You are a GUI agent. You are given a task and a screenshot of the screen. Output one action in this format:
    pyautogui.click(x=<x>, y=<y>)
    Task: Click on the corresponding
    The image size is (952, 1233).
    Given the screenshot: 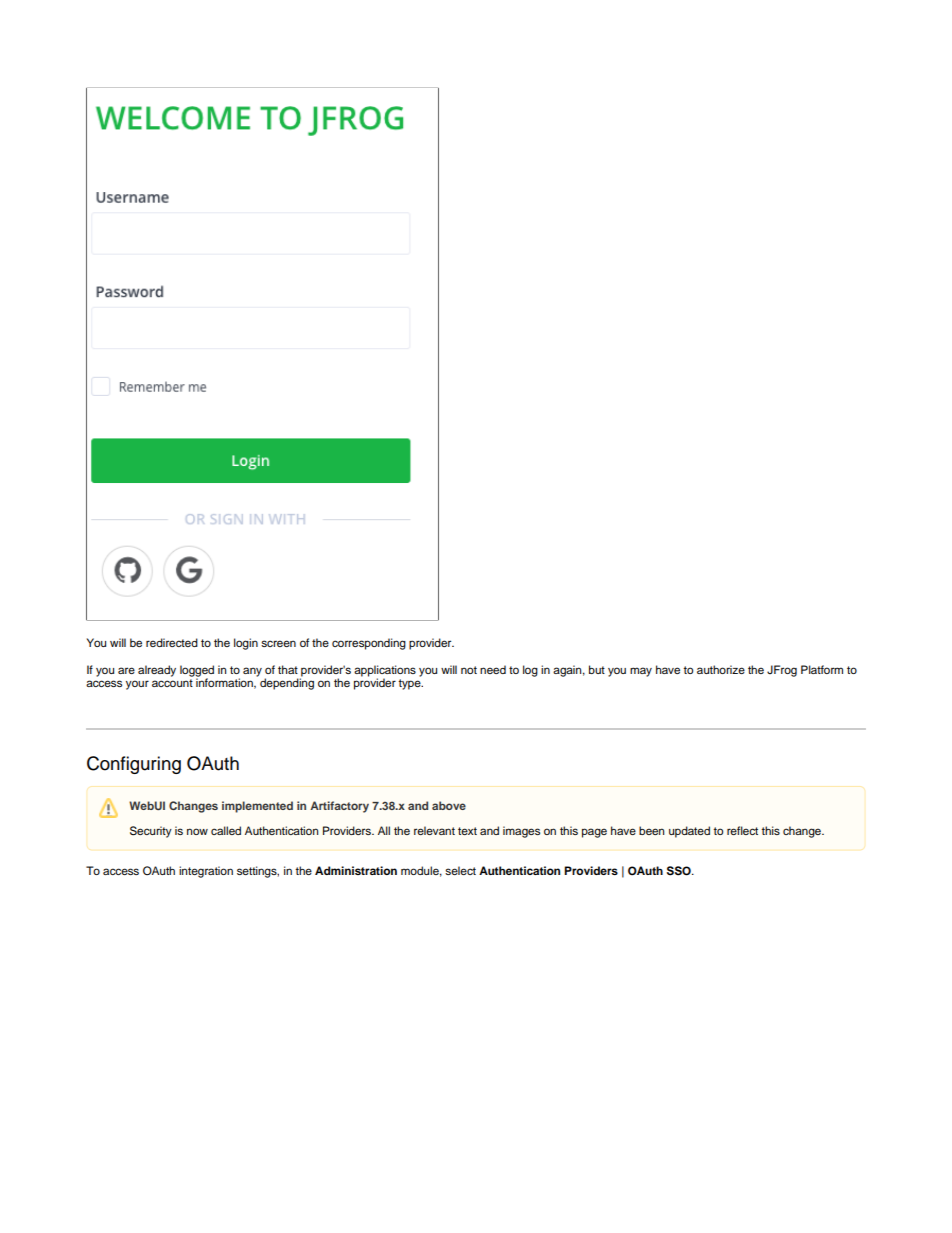 What is the action you would take?
    pyautogui.click(x=369, y=644)
